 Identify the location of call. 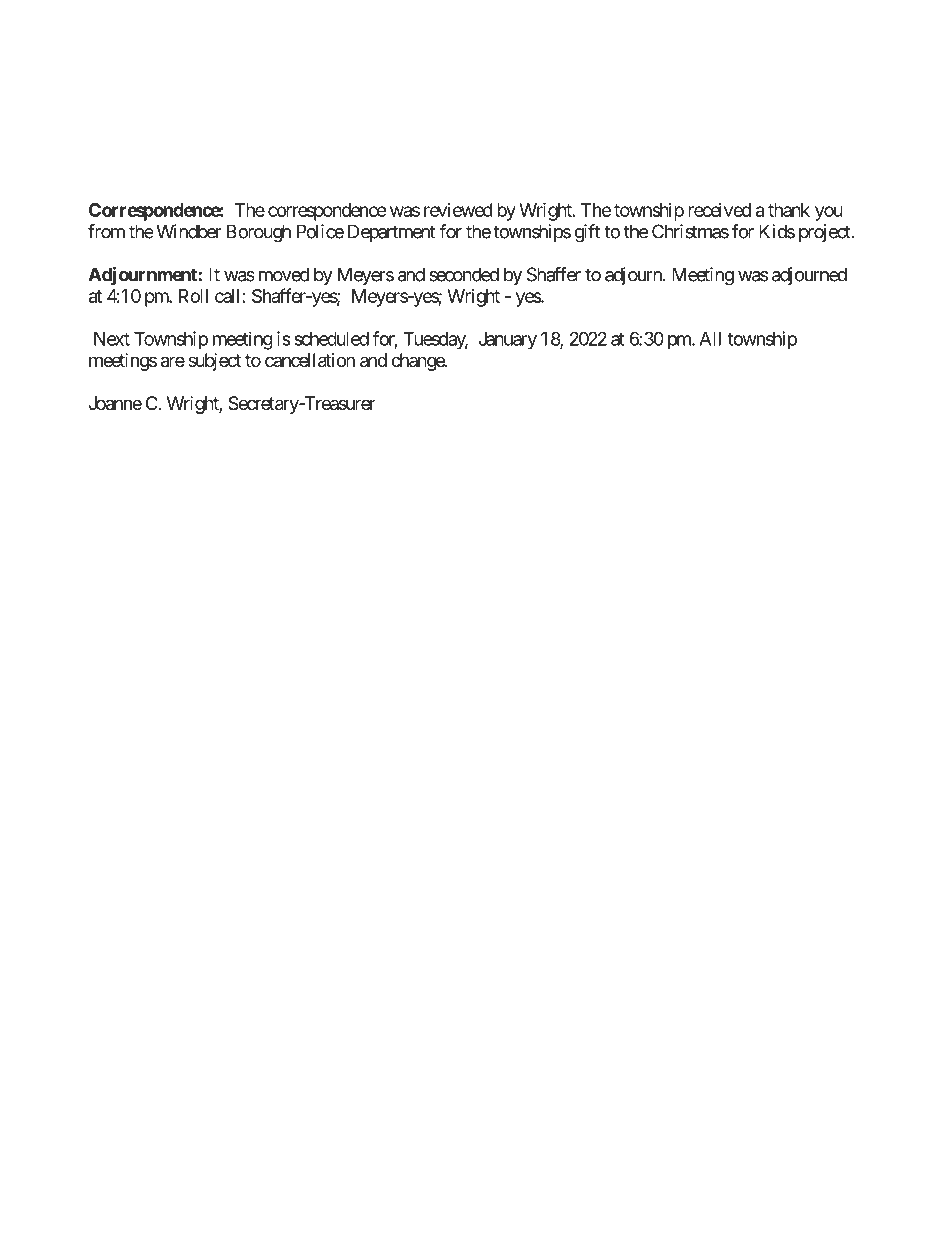
(227, 296).
